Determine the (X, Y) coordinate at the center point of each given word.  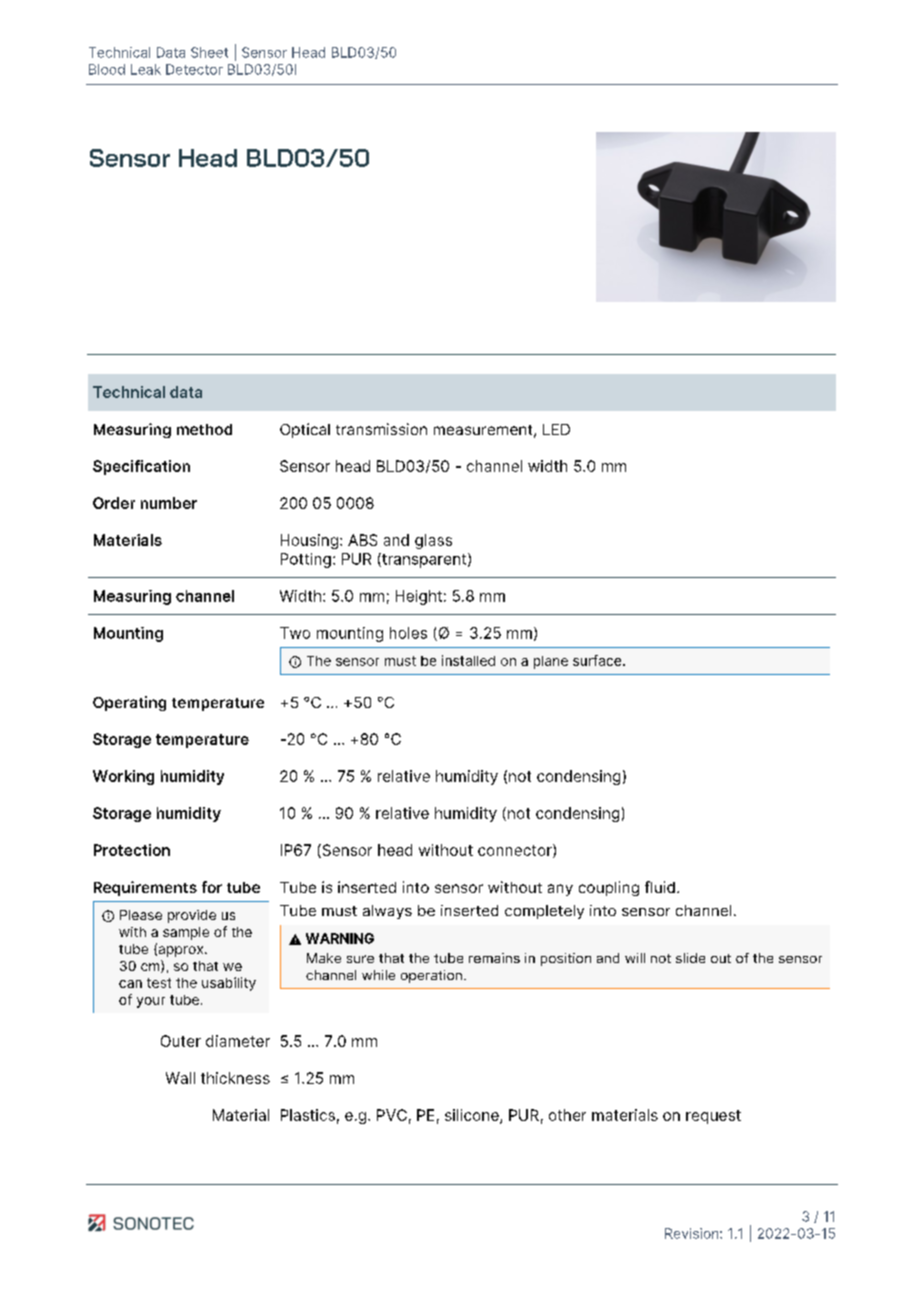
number (169, 503)
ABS (362, 540)
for (212, 887)
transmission (381, 429)
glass (433, 541)
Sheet (209, 52)
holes (408, 633)
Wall (180, 1078)
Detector (194, 69)
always (387, 912)
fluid (660, 887)
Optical (305, 430)
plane (551, 662)
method (204, 429)
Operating (129, 703)
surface (598, 660)
